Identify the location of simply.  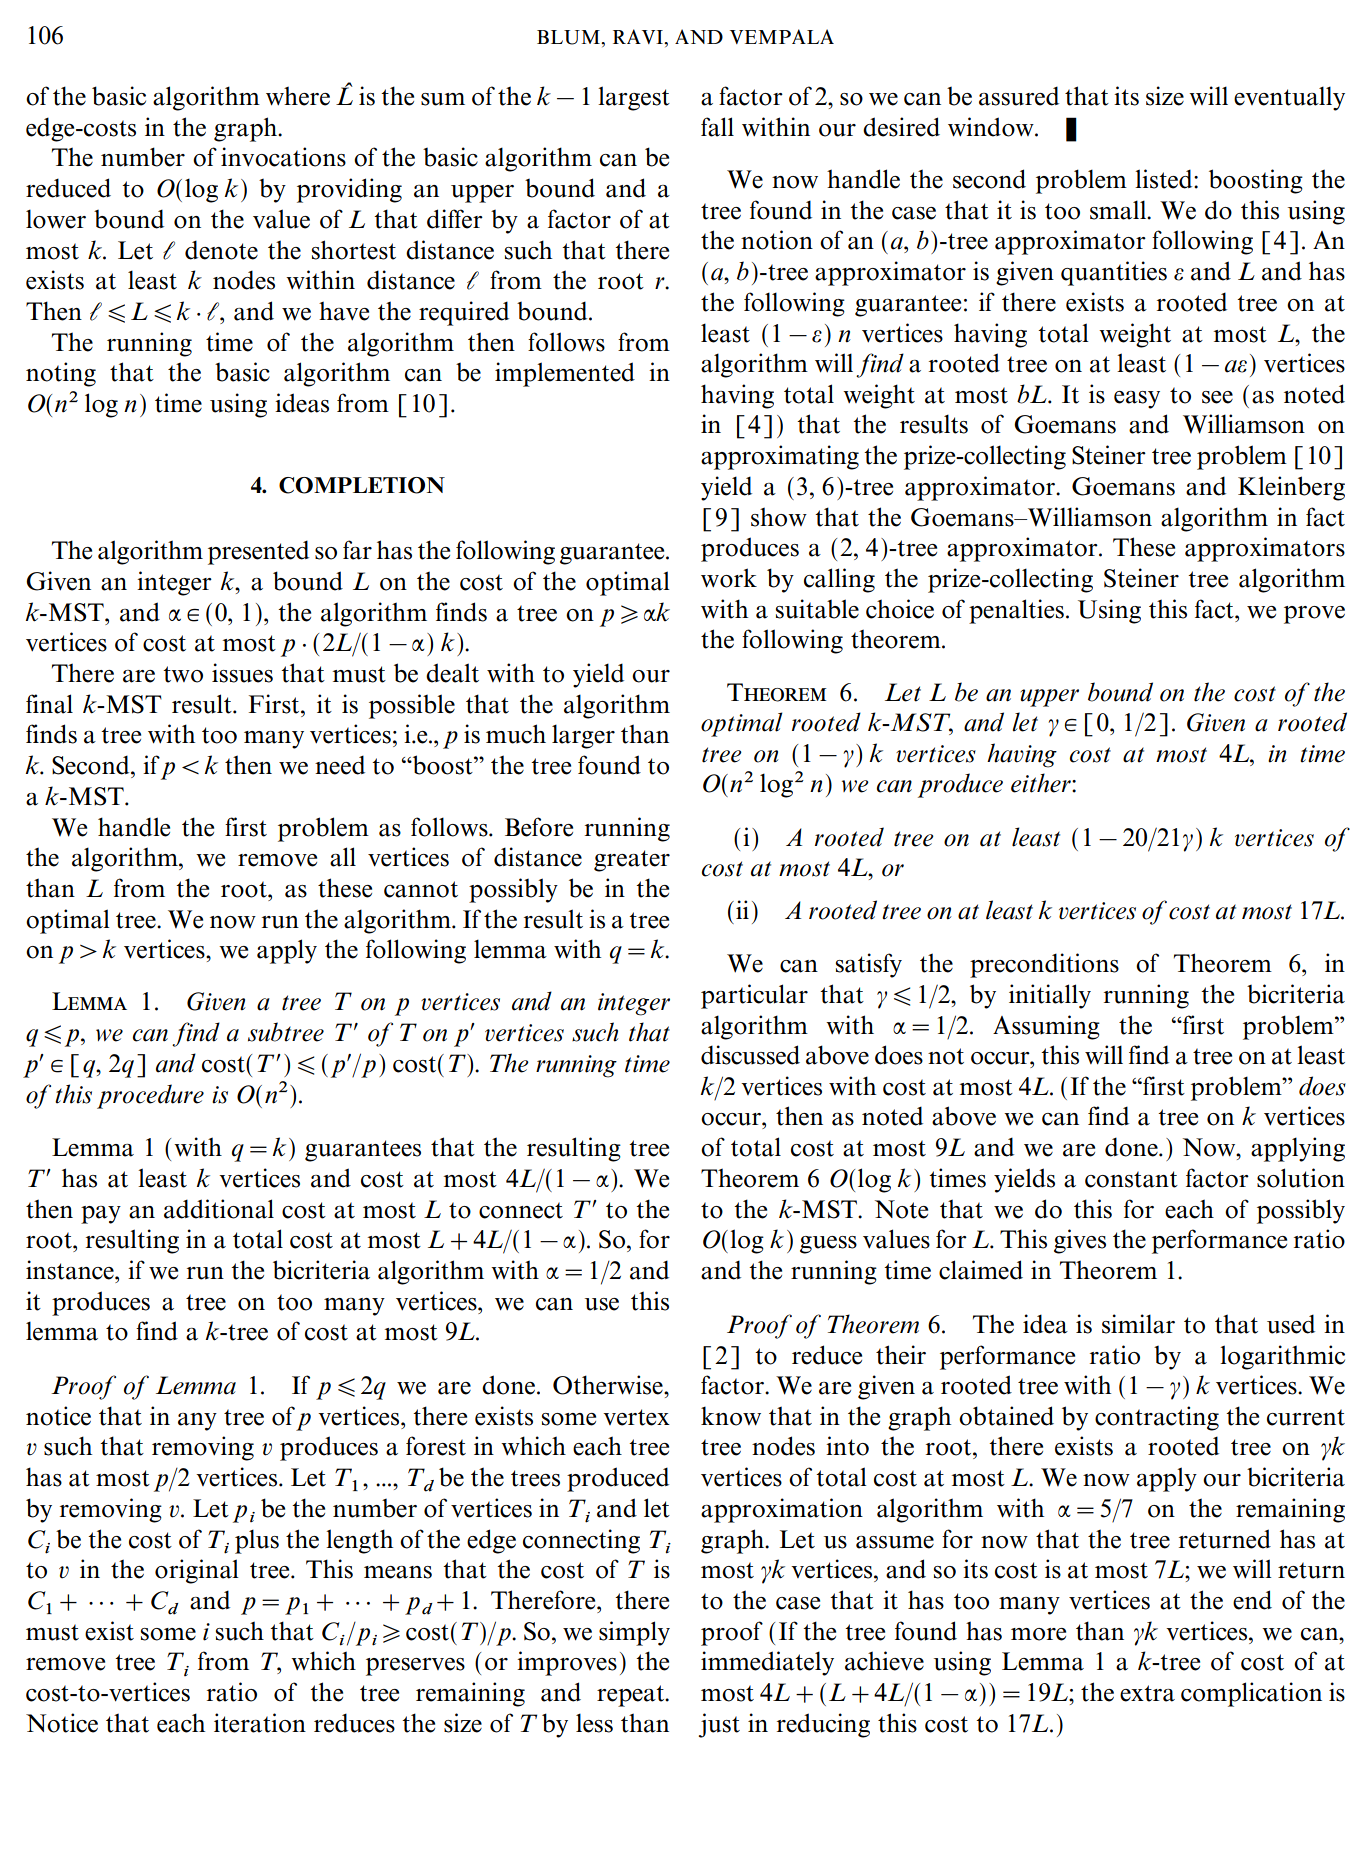
(634, 1633).
